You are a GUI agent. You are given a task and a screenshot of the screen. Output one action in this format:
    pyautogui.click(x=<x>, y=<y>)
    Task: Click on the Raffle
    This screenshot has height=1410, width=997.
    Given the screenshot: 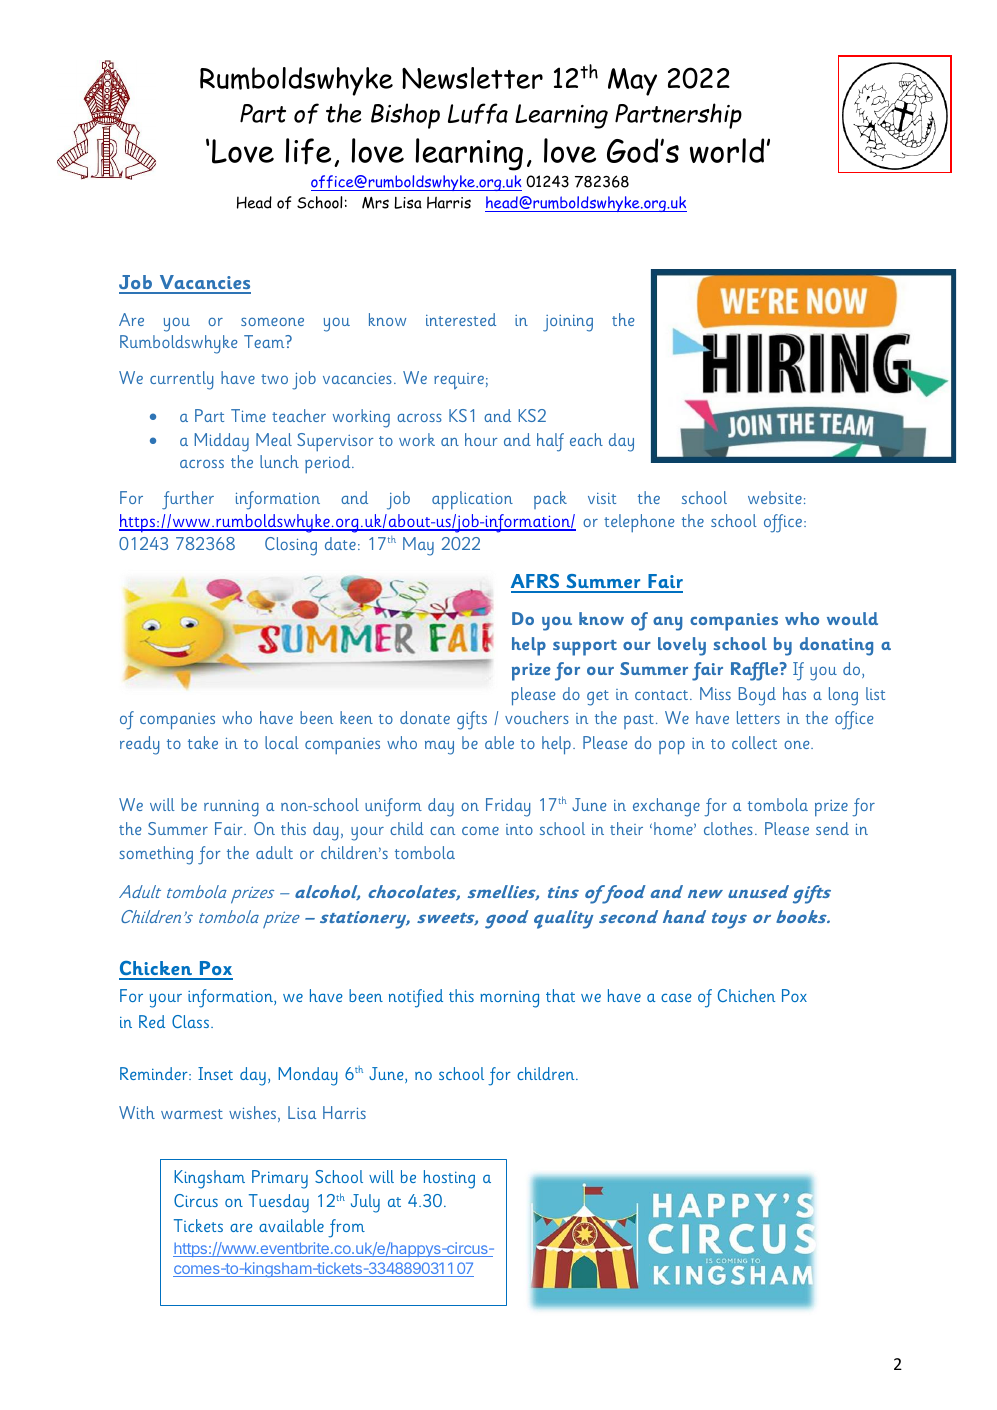 What is the action you would take?
    pyautogui.click(x=756, y=671)
